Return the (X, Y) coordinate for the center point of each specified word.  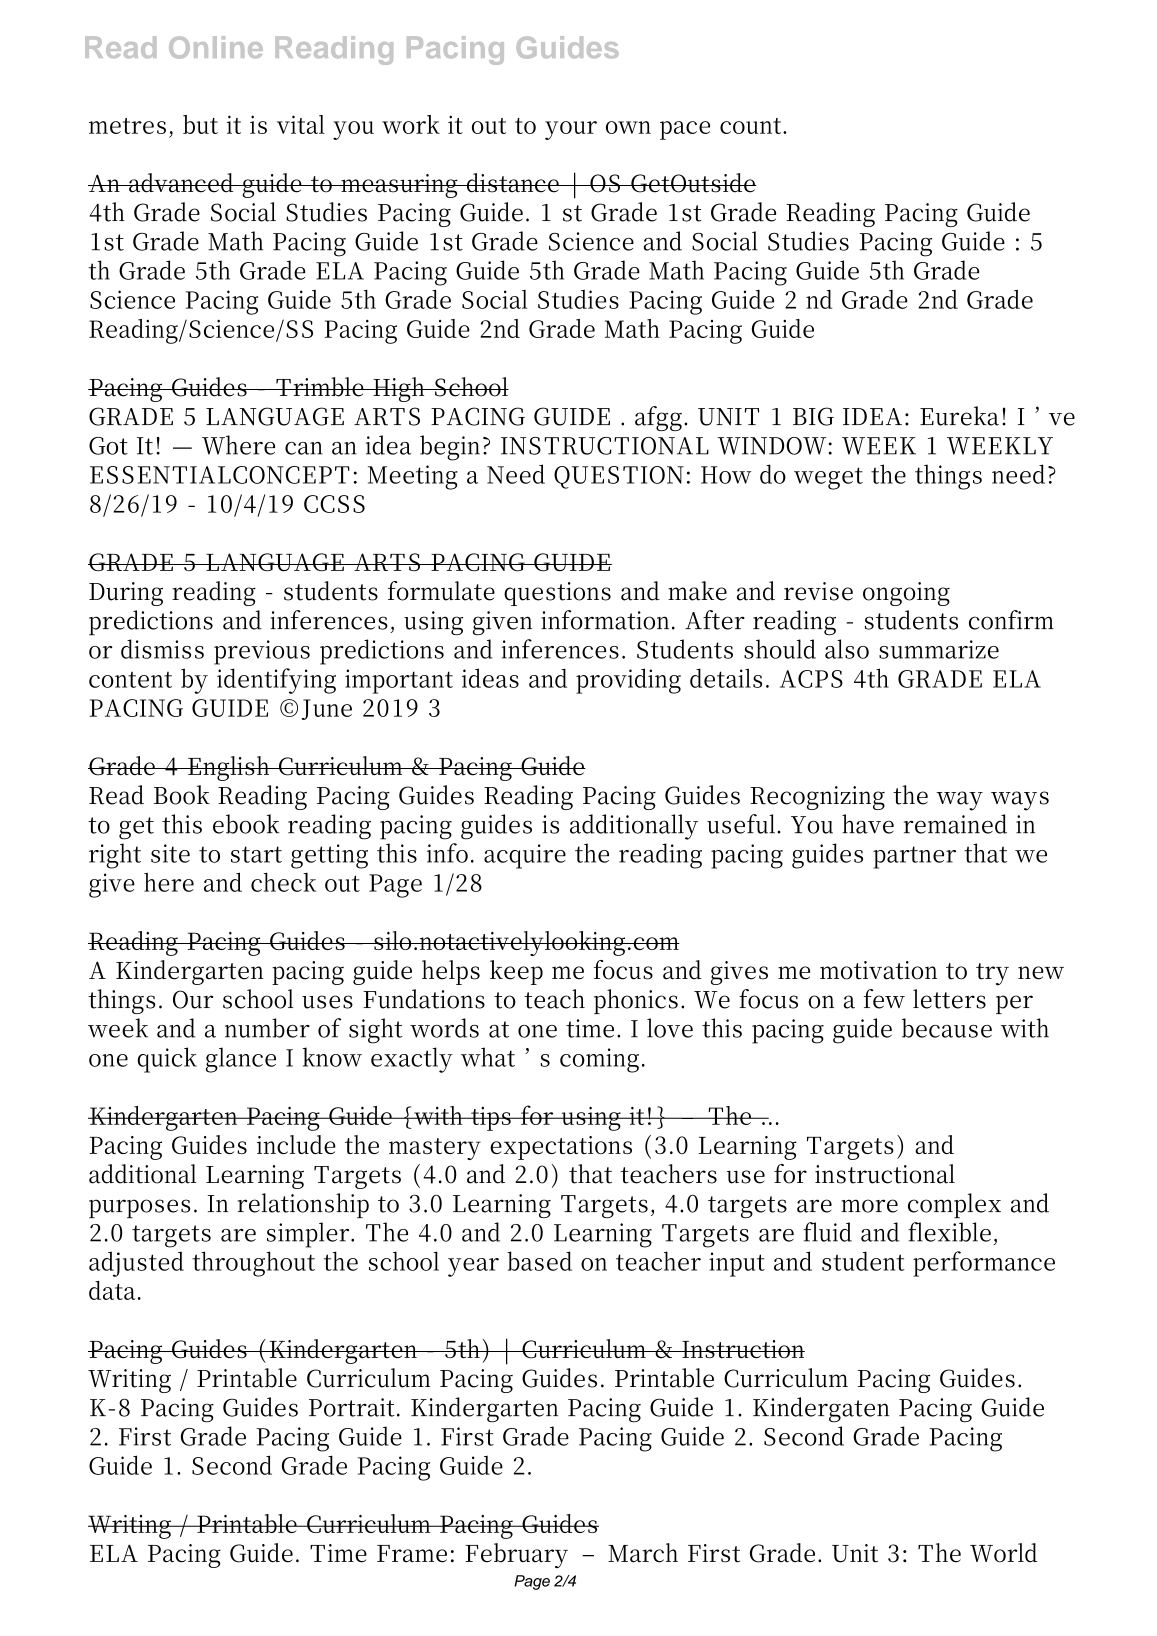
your (571, 130)
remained (955, 824)
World (1004, 1553)
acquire (525, 856)
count (752, 126)
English (229, 768)
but (200, 124)
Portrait (352, 1407)
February (516, 1555)
